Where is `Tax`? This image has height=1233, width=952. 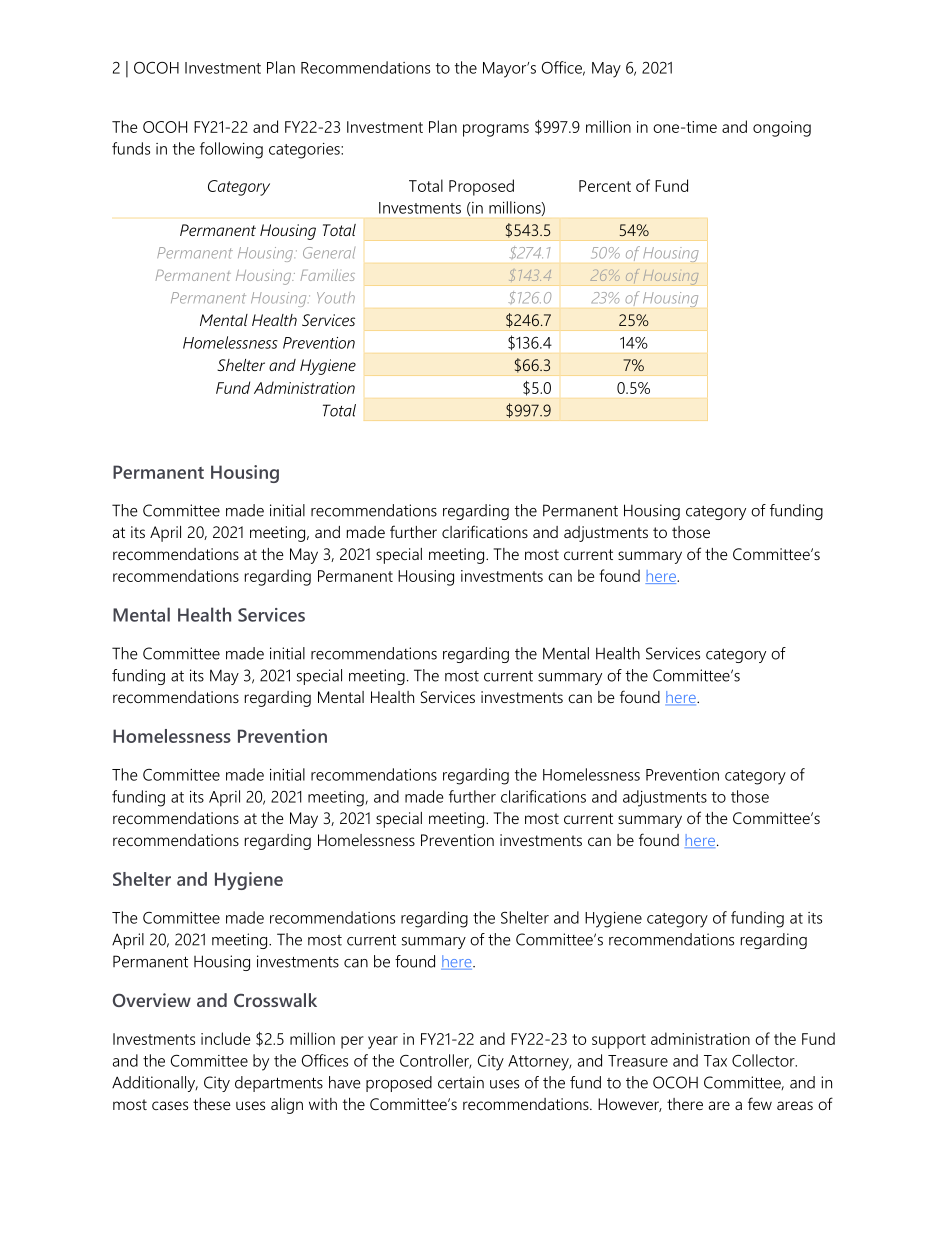
Tax is located at coordinates (715, 1061).
